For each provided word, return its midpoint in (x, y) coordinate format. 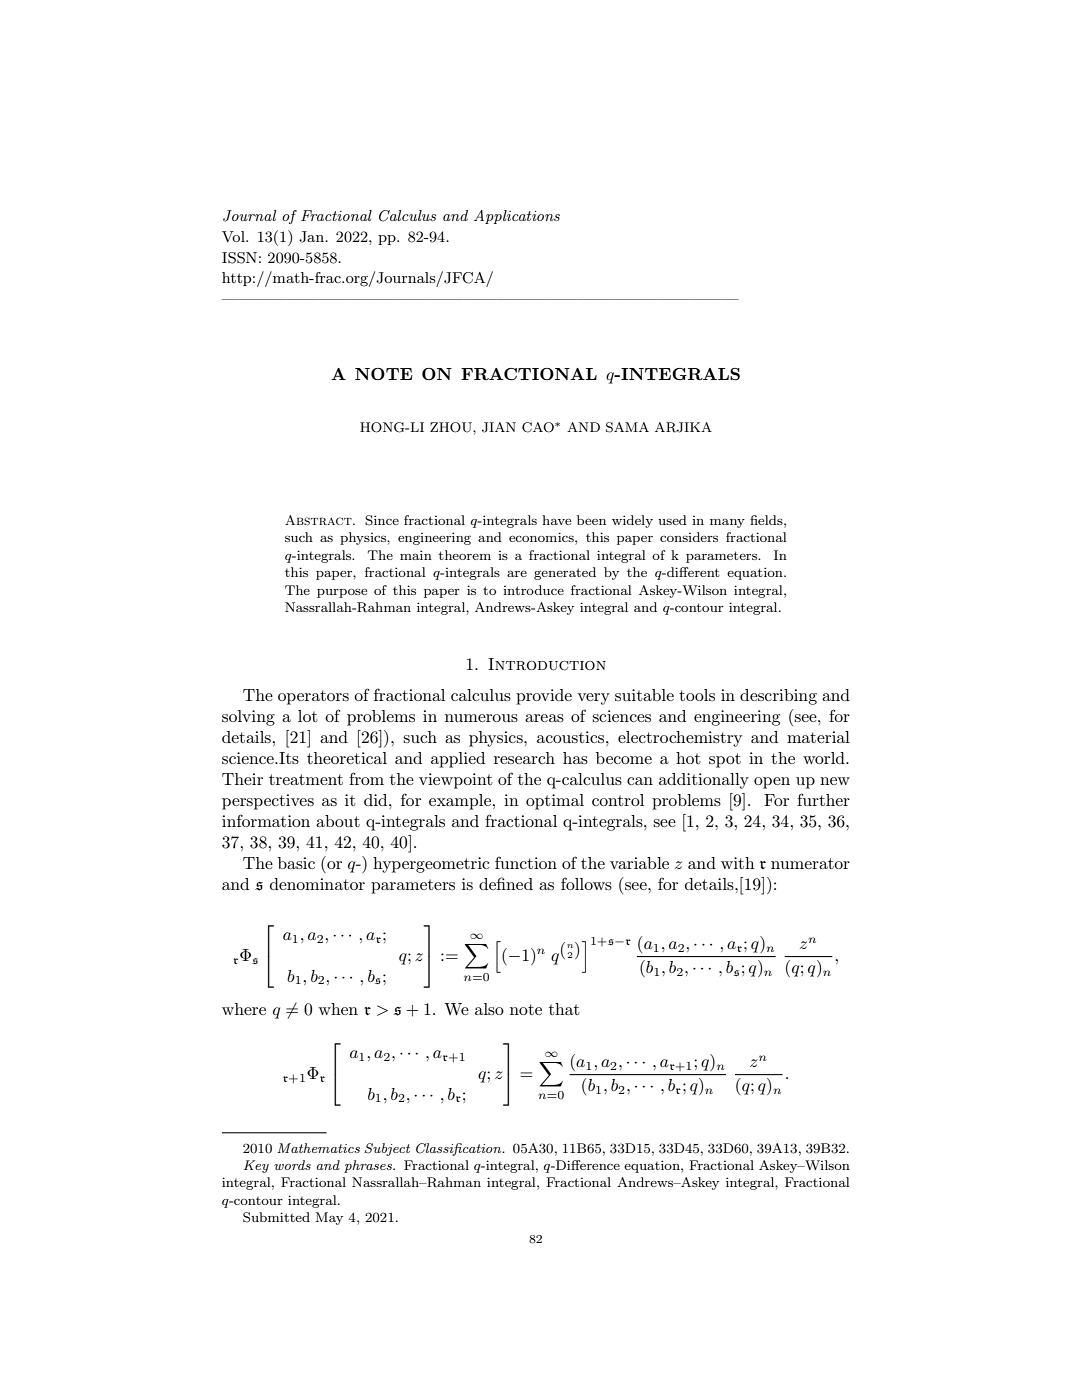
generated (565, 573)
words (292, 1165)
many (727, 523)
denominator (317, 884)
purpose (342, 593)
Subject (387, 1149)
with (738, 863)
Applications (517, 217)
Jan (312, 237)
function (526, 862)
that (564, 1009)
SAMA (627, 427)
